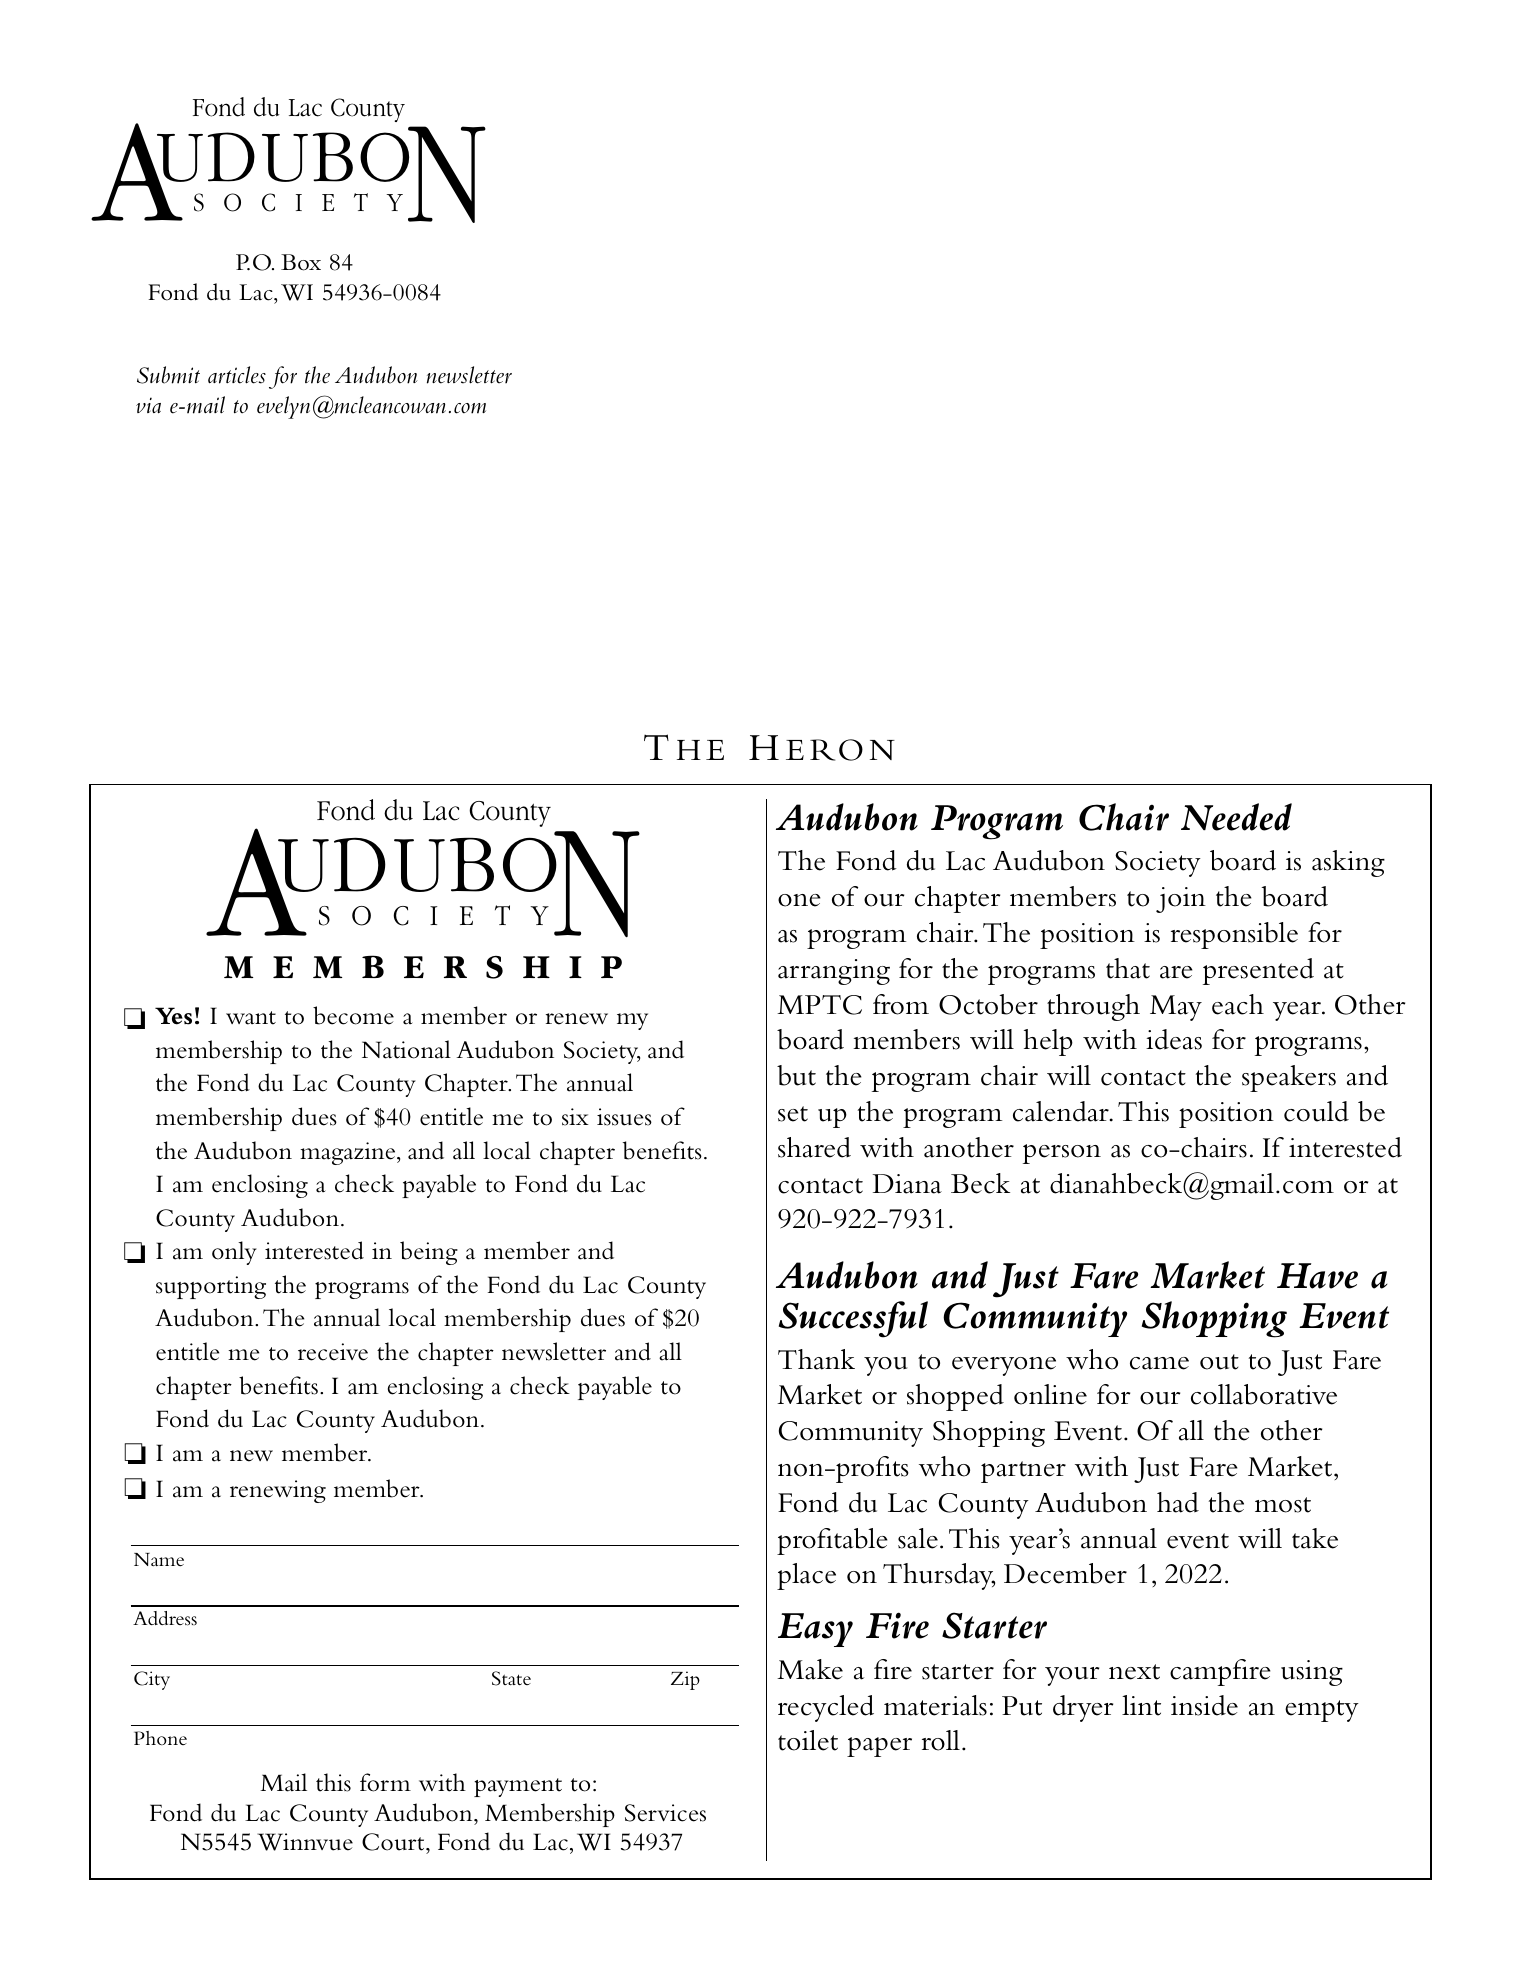 This screenshot has height=1969, width=1521. I want to click on become, so click(353, 1015).
